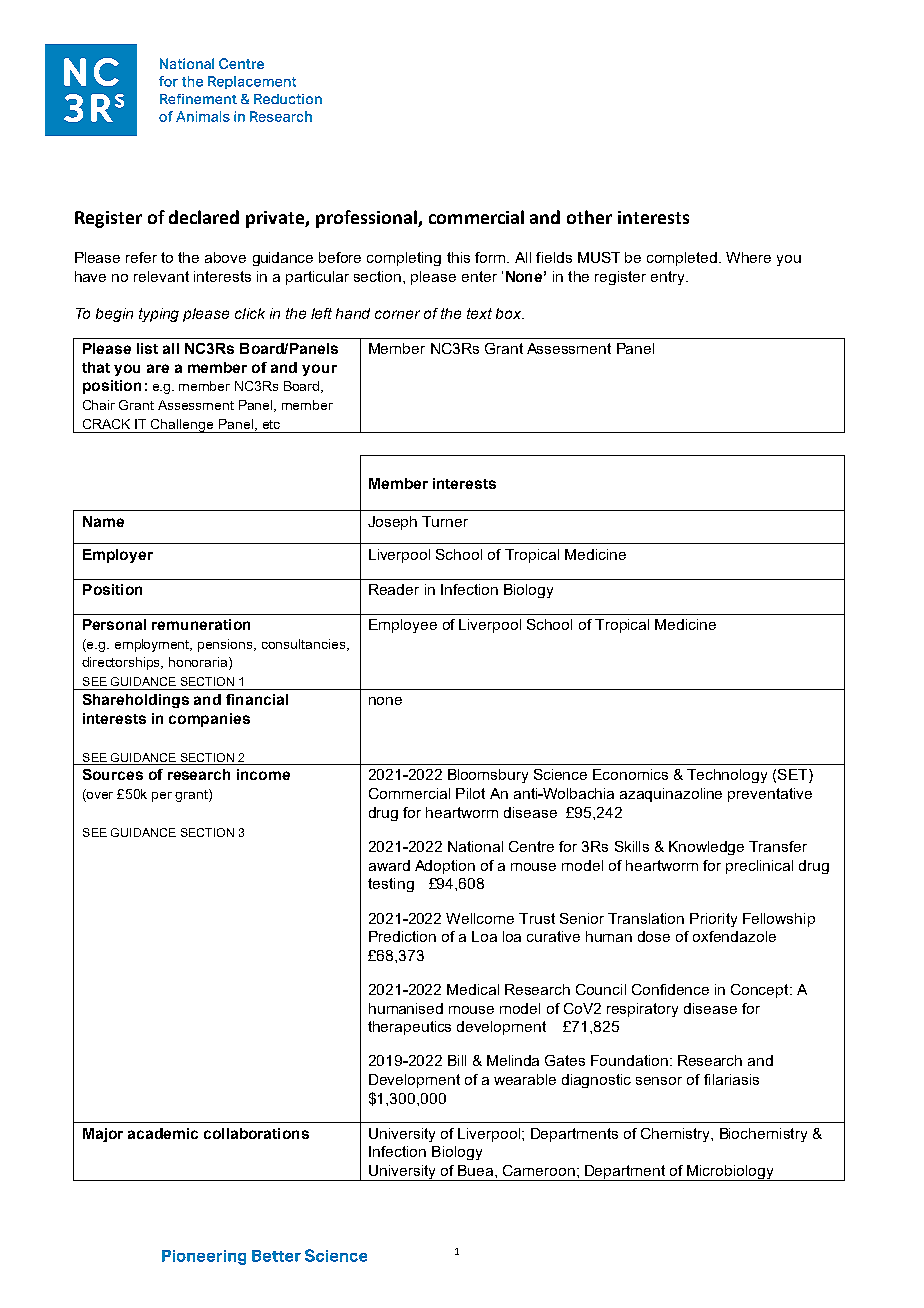 This document has height=1308, width=924. What do you see at coordinates (539, 1170) in the document?
I see `Cameroon` at bounding box center [539, 1170].
